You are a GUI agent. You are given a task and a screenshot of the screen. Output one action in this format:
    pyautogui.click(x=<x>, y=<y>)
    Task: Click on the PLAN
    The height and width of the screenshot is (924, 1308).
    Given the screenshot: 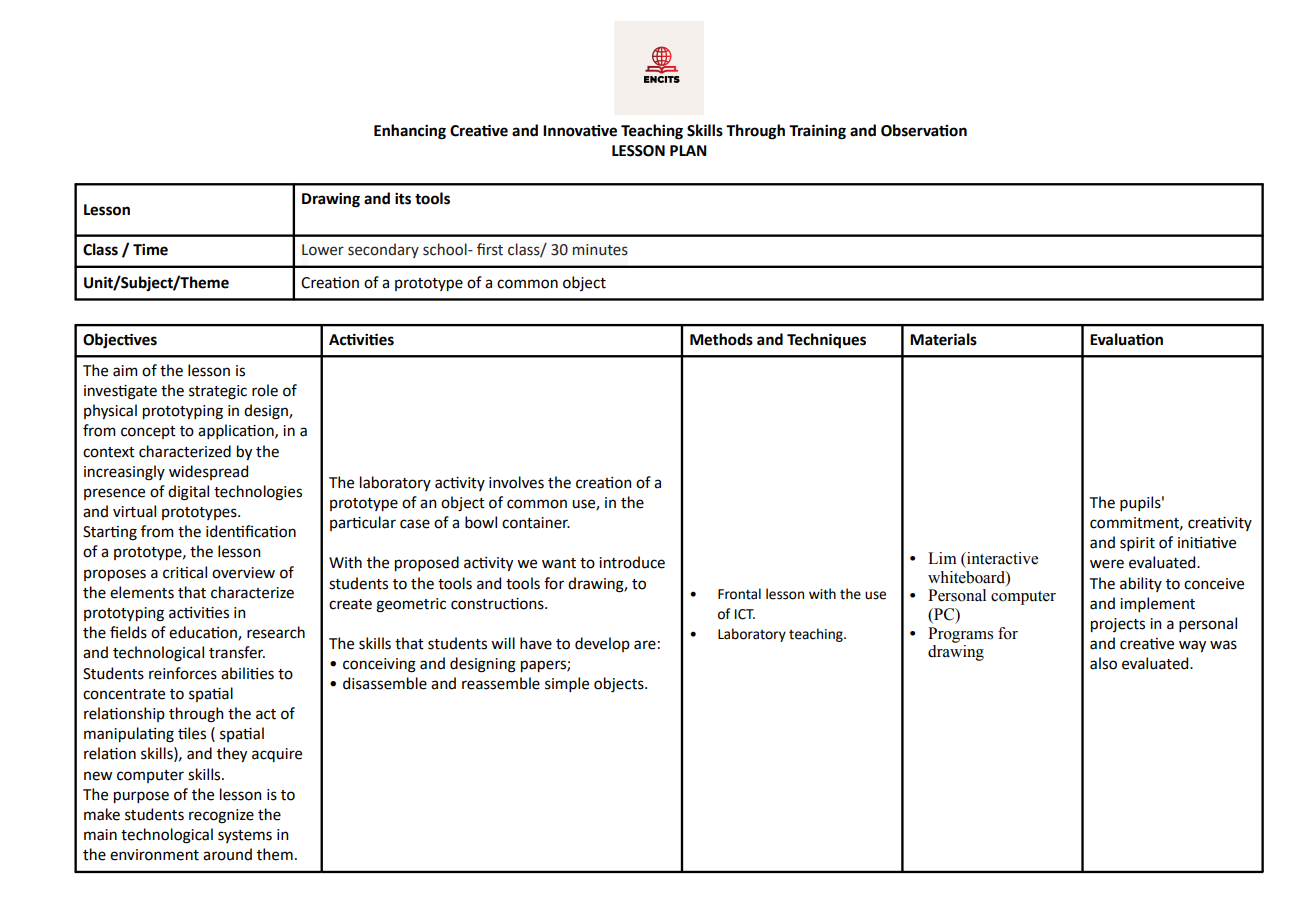 What is the action you would take?
    pyautogui.click(x=688, y=150)
